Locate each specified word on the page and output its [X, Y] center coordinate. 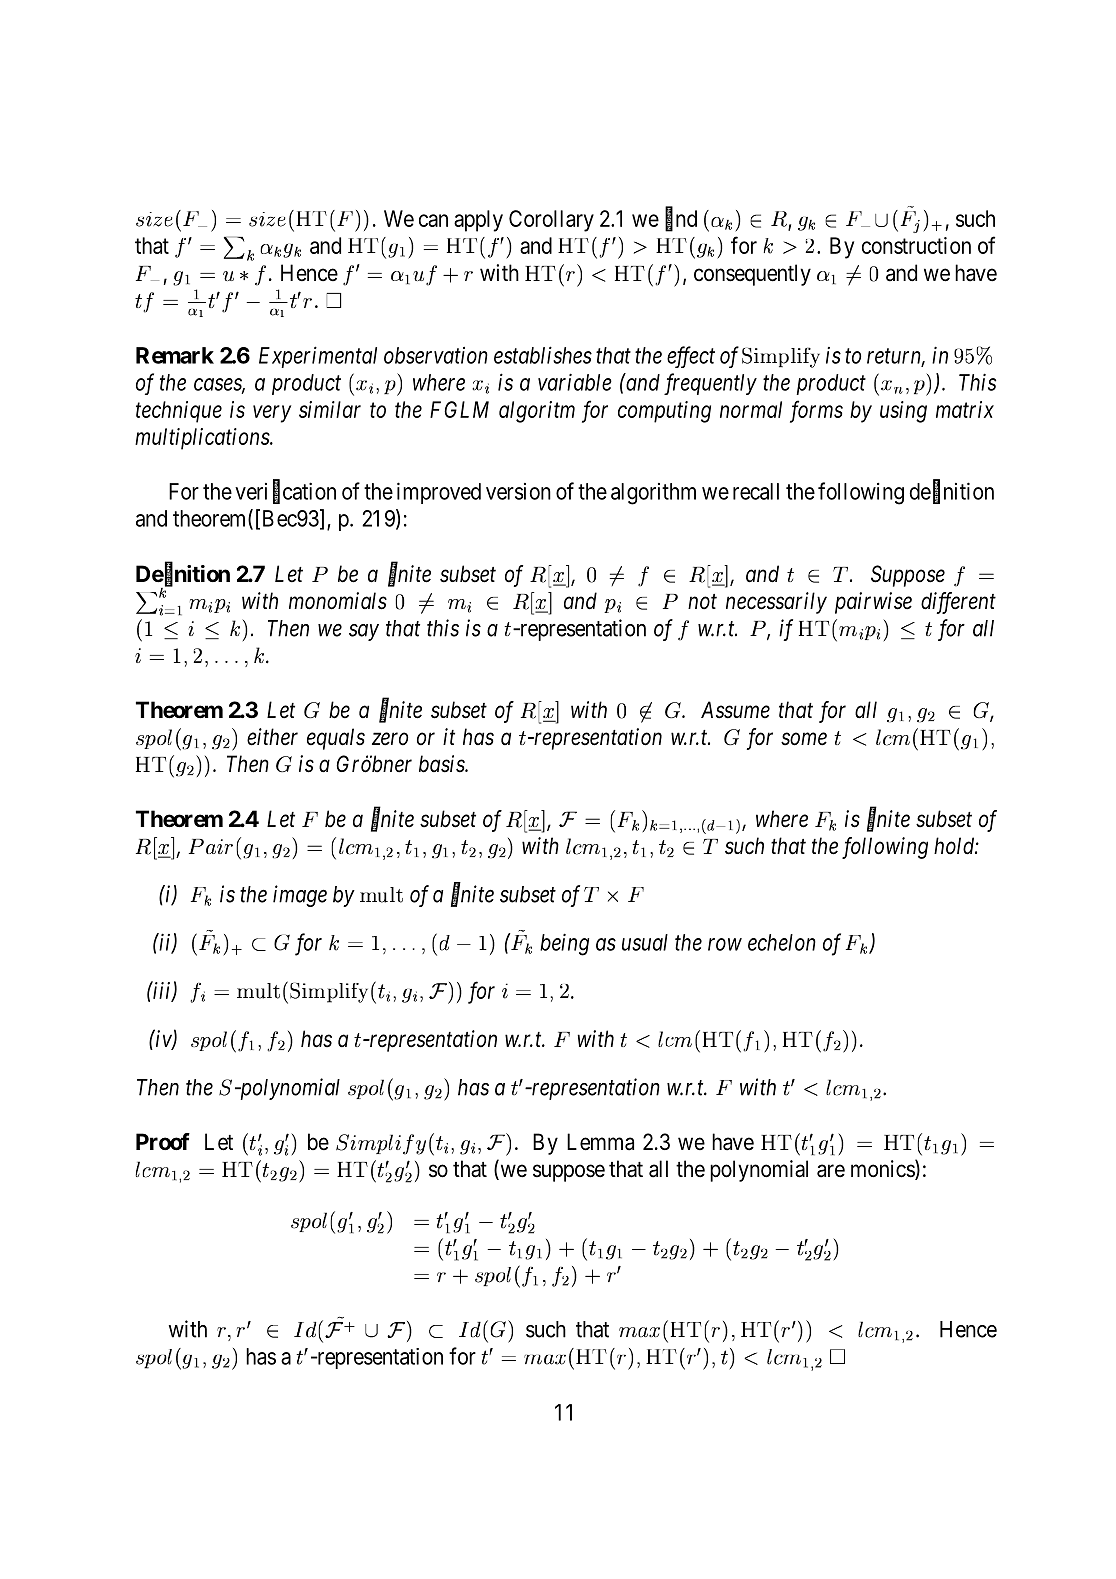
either [272, 737]
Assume [735, 710]
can [433, 220]
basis [442, 764]
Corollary [551, 221]
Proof [163, 1141]
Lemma [600, 1142]
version [518, 491]
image [300, 896]
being [564, 944]
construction [916, 245]
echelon [782, 942]
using [903, 412]
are [831, 1171]
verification [285, 492]
